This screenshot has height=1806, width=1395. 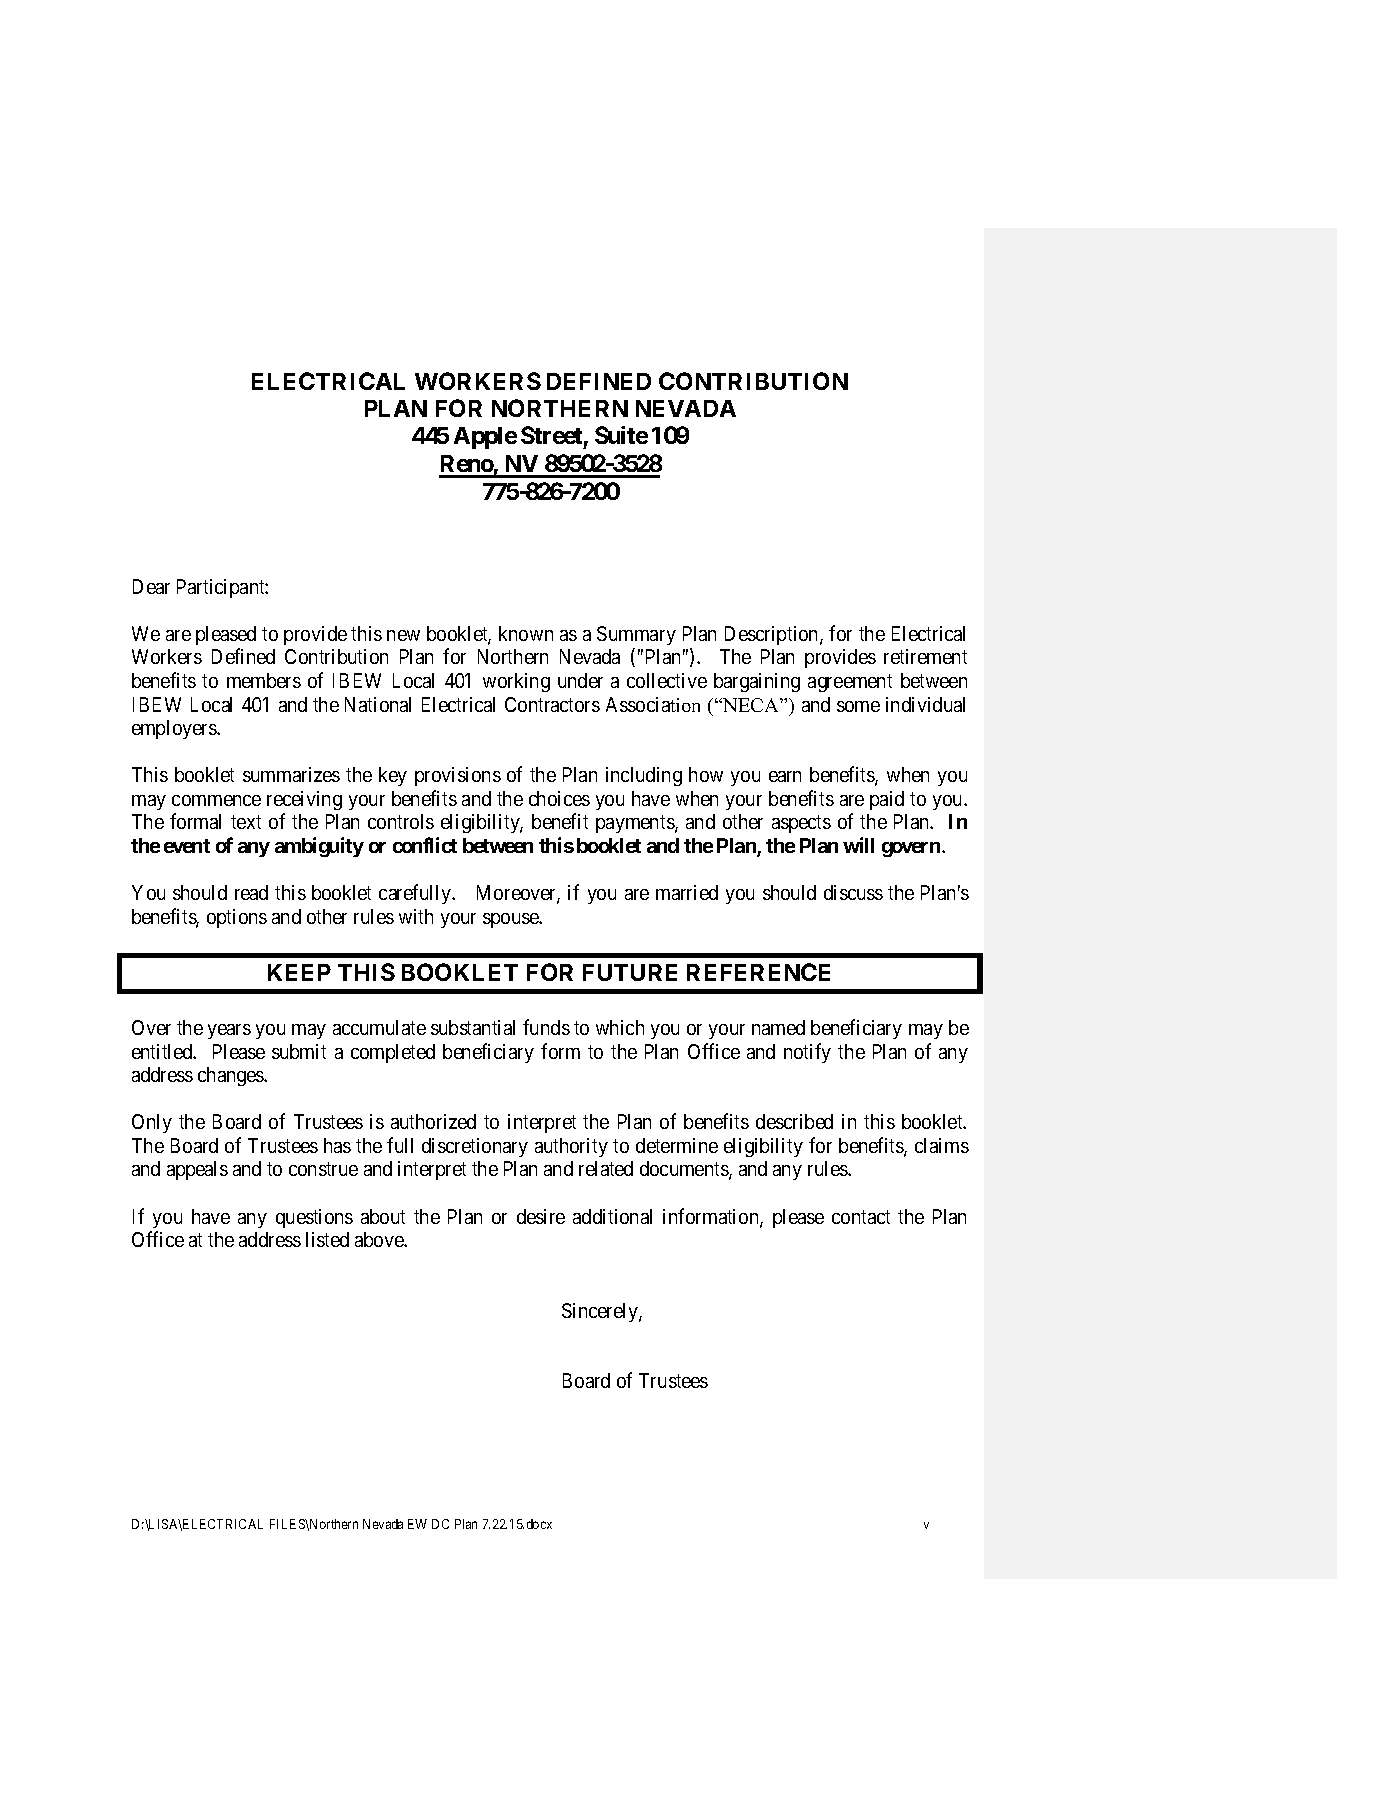 What do you see at coordinates (546, 1027) in the screenshot?
I see `funds` at bounding box center [546, 1027].
